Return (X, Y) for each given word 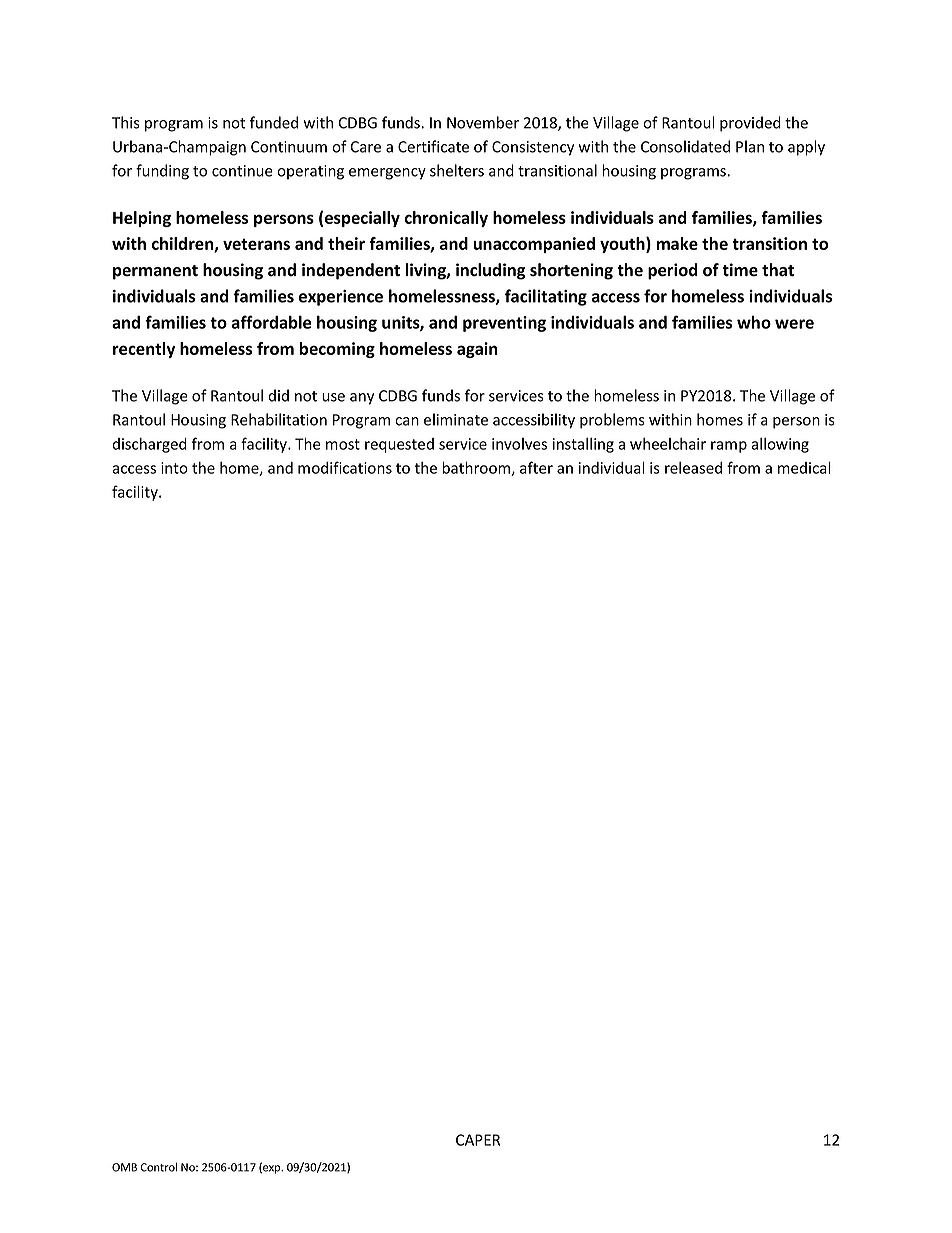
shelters (457, 170)
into (174, 468)
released (693, 468)
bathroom (477, 468)
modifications (345, 467)
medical (804, 467)
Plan (750, 146)
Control (158, 1167)
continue (242, 171)
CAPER (478, 1140)
